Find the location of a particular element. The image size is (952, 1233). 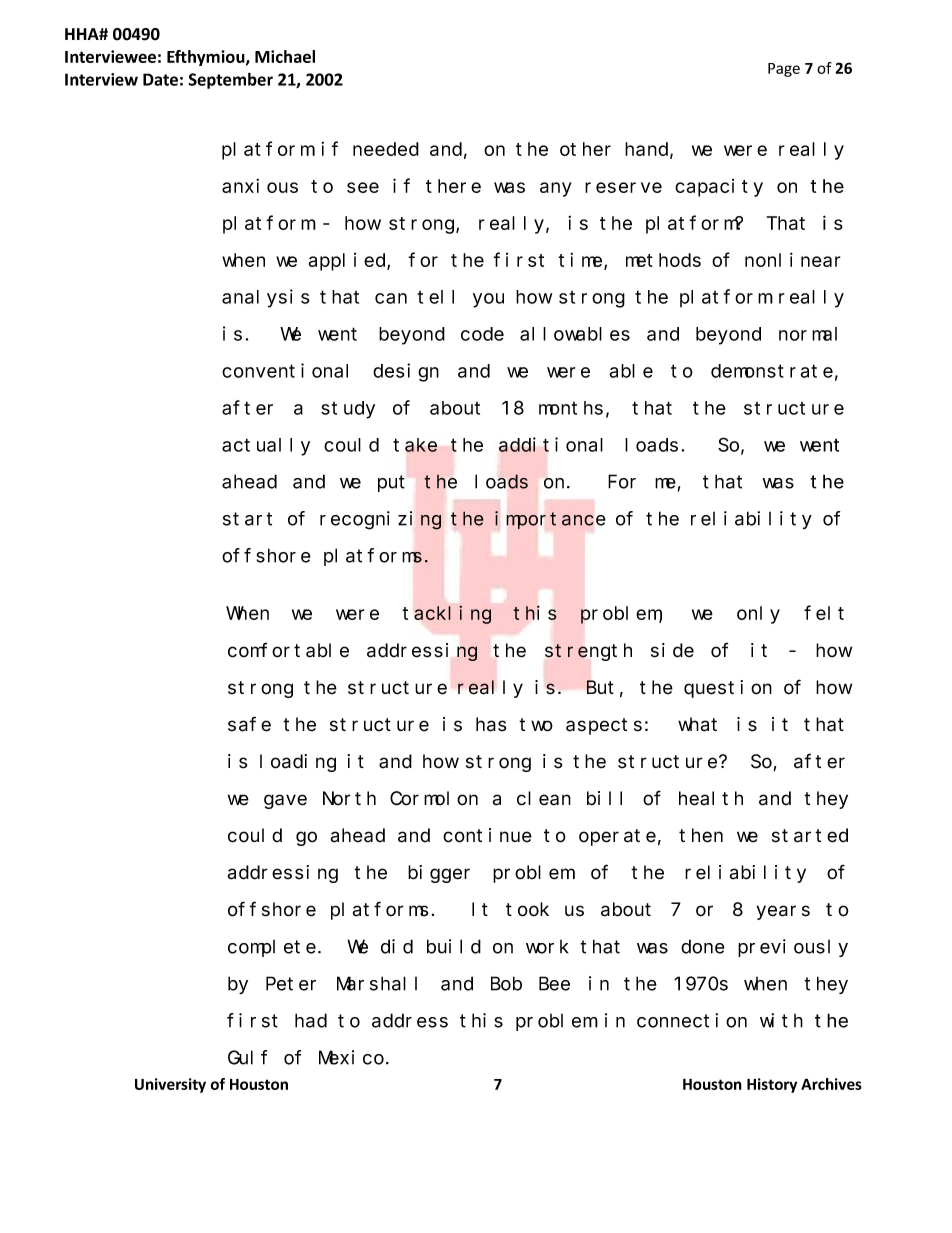

Bob is located at coordinates (506, 983).
